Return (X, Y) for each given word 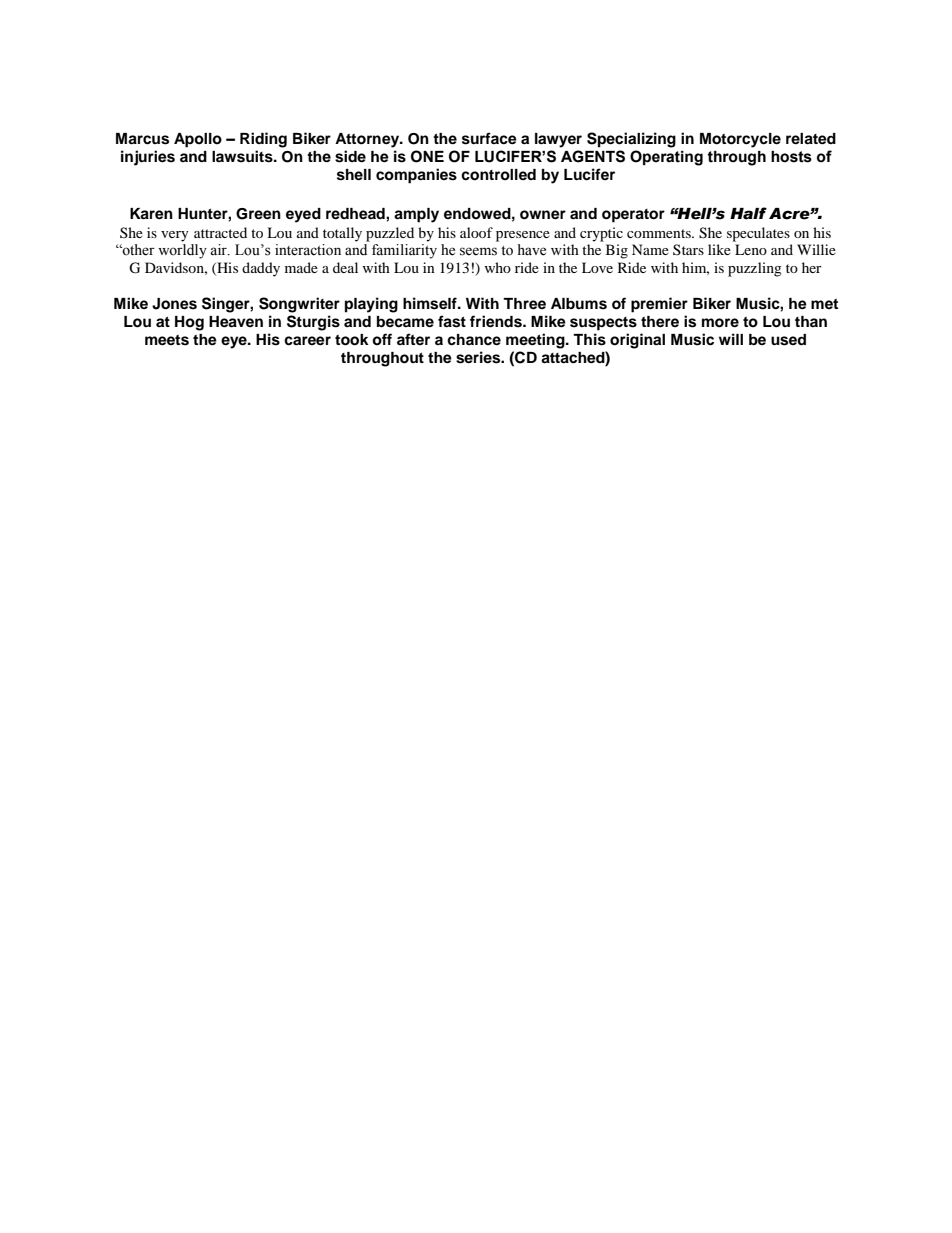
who (497, 267)
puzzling (755, 269)
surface (489, 138)
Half (748, 213)
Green (258, 214)
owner (543, 215)
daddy (261, 269)
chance (474, 340)
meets (167, 340)
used (788, 340)
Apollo (198, 140)
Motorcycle (740, 140)
